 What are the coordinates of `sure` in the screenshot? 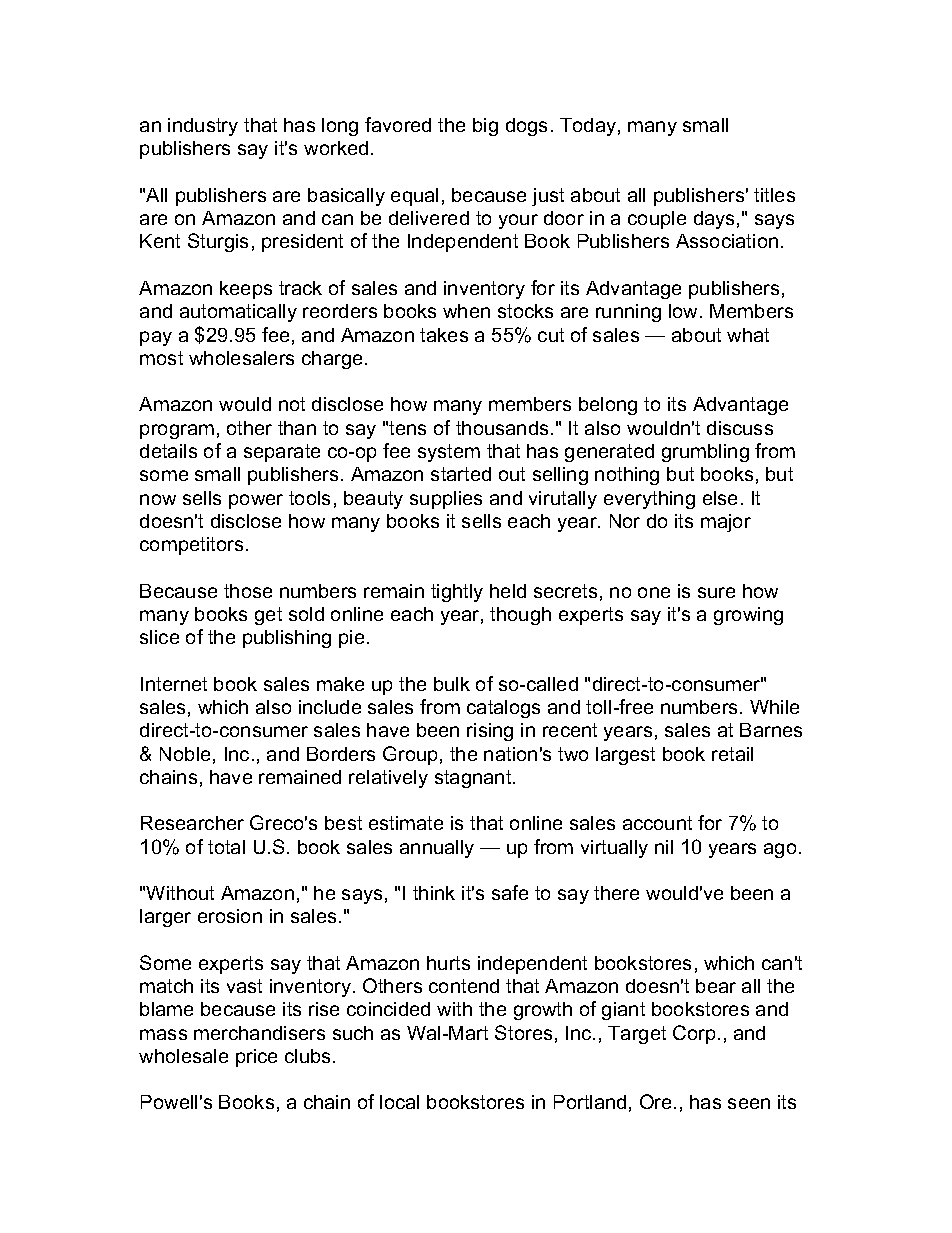 It's located at (716, 592).
